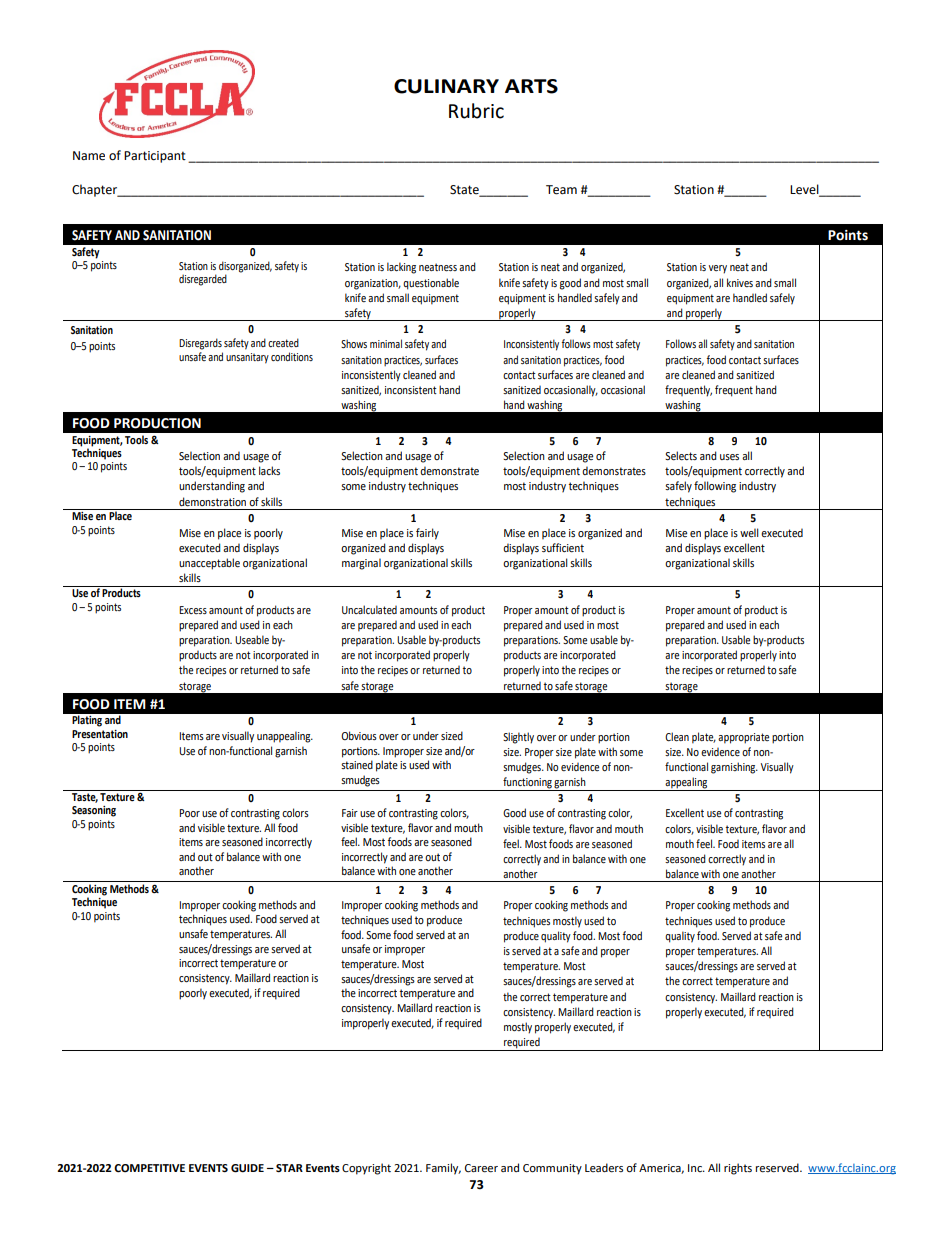 This screenshot has width=952, height=1233. What do you see at coordinates (561, 190) in the screenshot?
I see `Team` at bounding box center [561, 190].
